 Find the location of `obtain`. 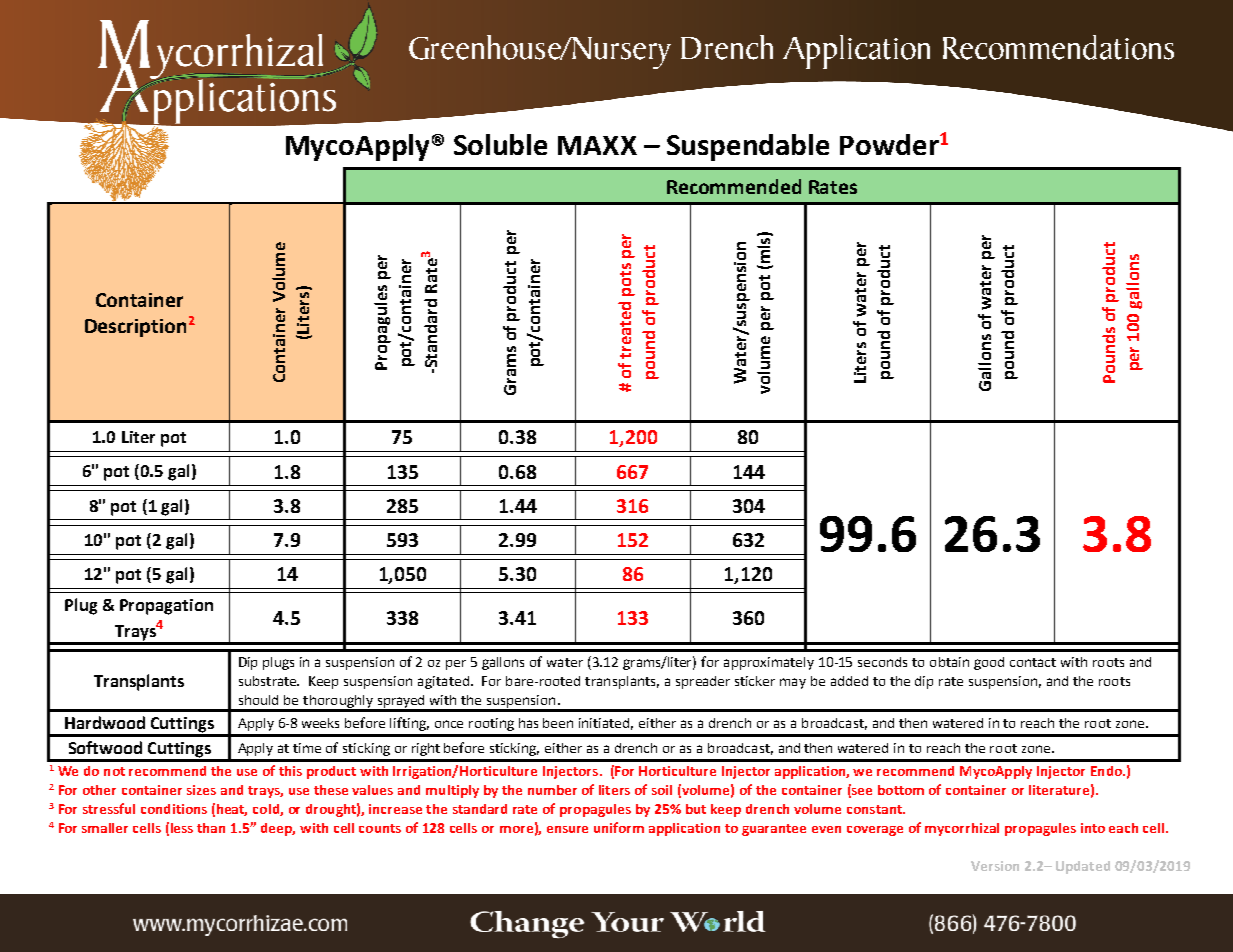

obtain is located at coordinates (949, 662).
